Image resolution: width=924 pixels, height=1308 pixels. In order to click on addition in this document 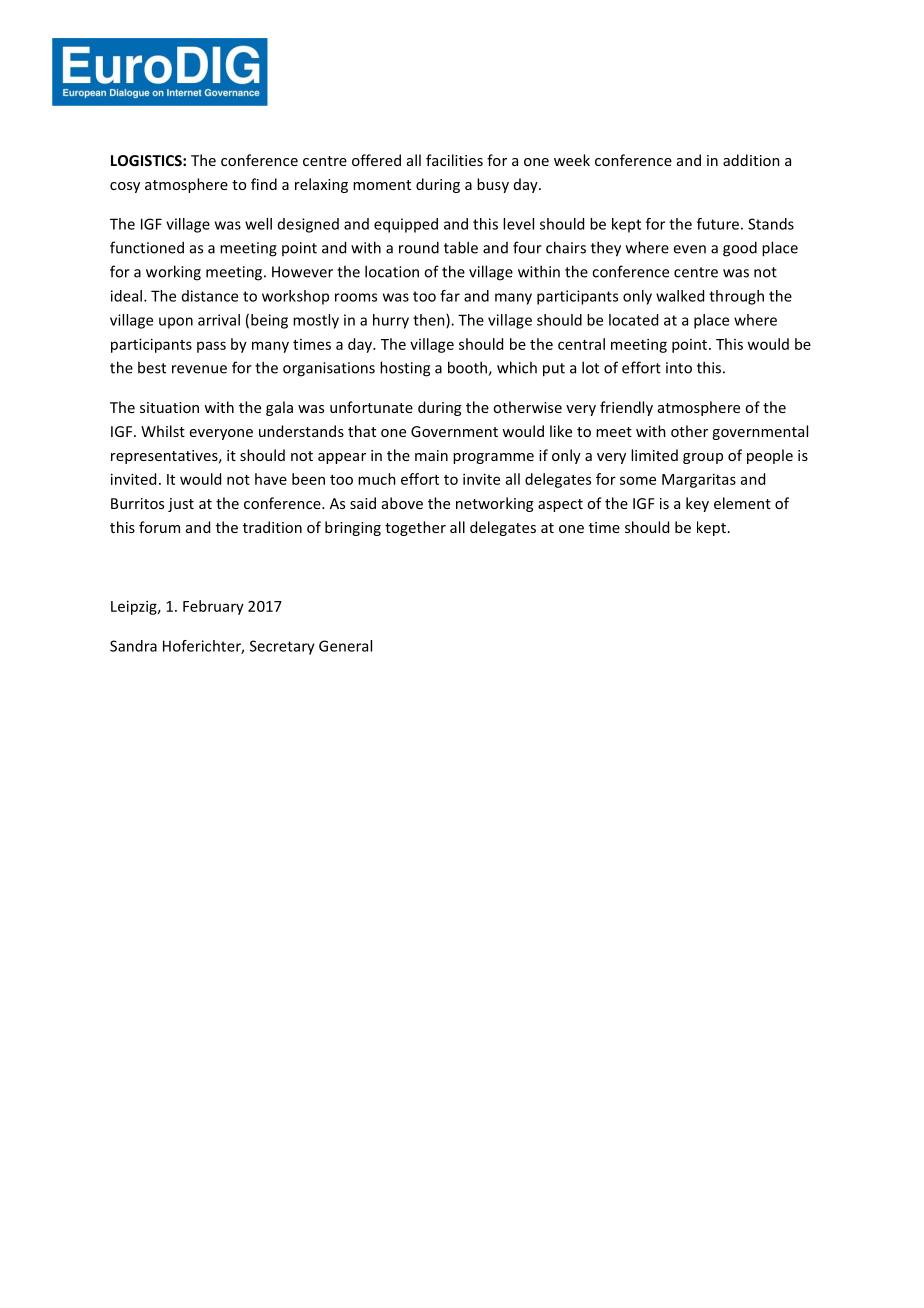, I will do `click(751, 160)`.
